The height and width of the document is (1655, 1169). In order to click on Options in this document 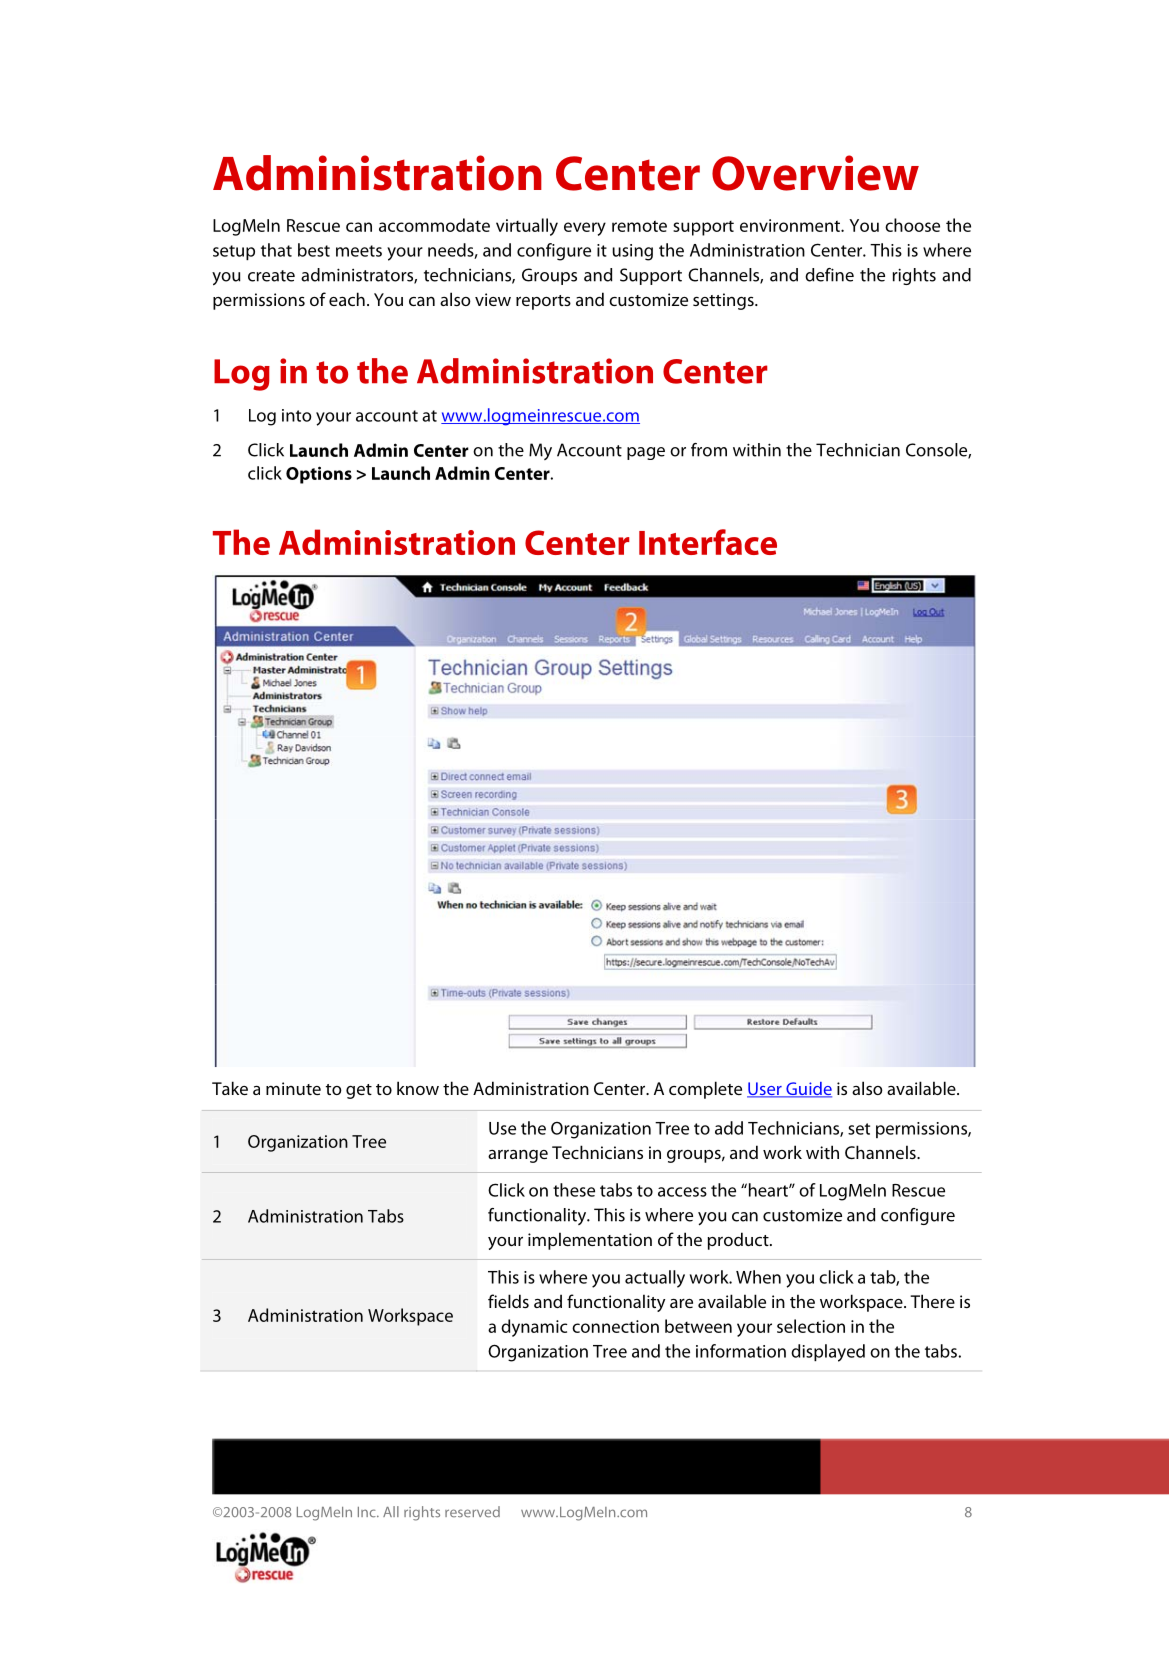, I will do `click(319, 475)`.
